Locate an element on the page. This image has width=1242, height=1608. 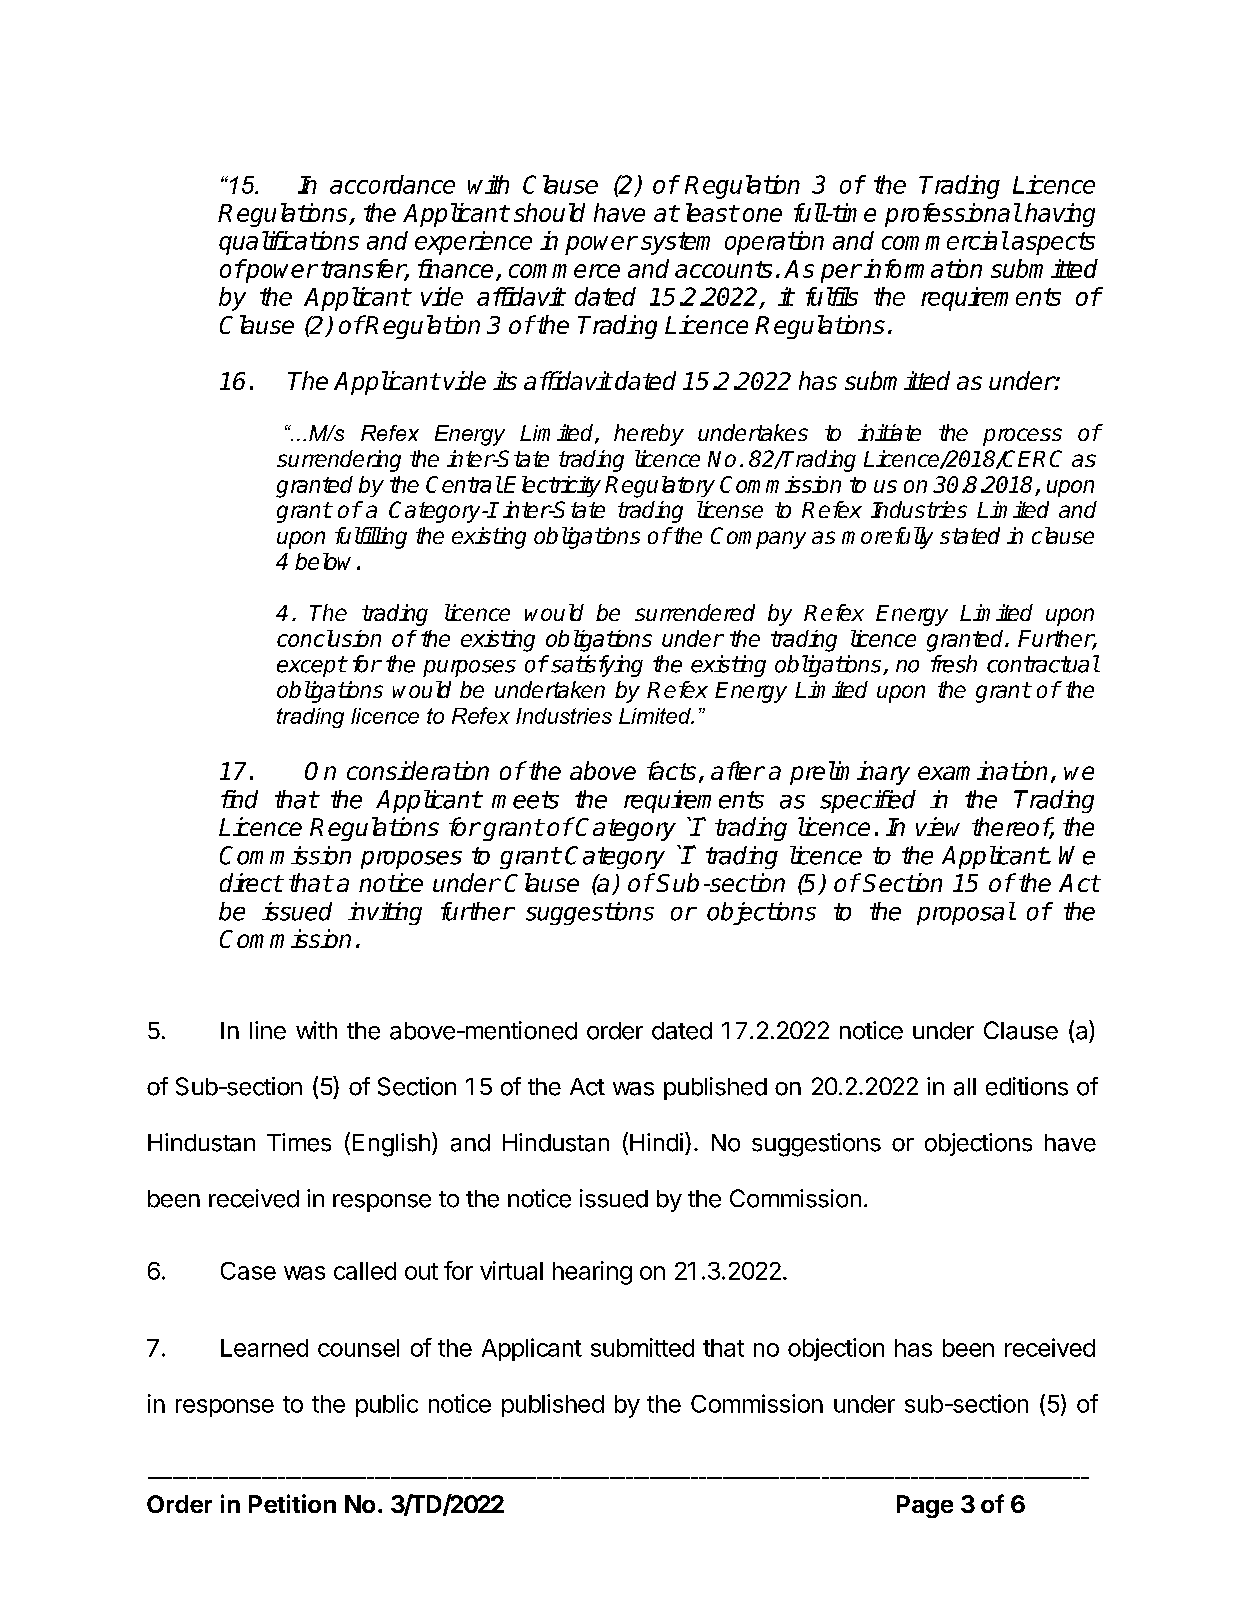
hearing is located at coordinates (592, 1273).
